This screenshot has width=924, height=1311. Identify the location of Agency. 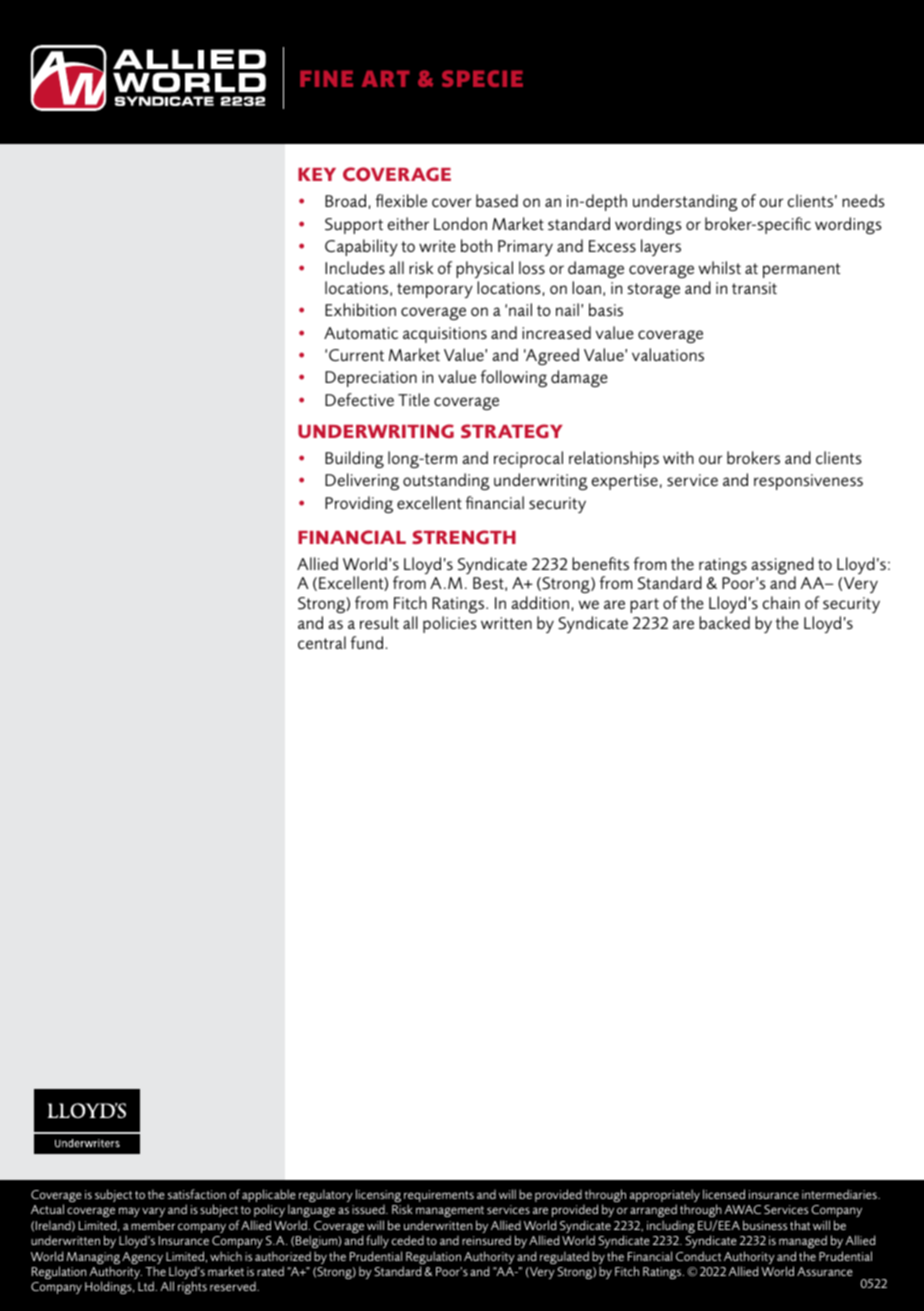
(142, 1259).
